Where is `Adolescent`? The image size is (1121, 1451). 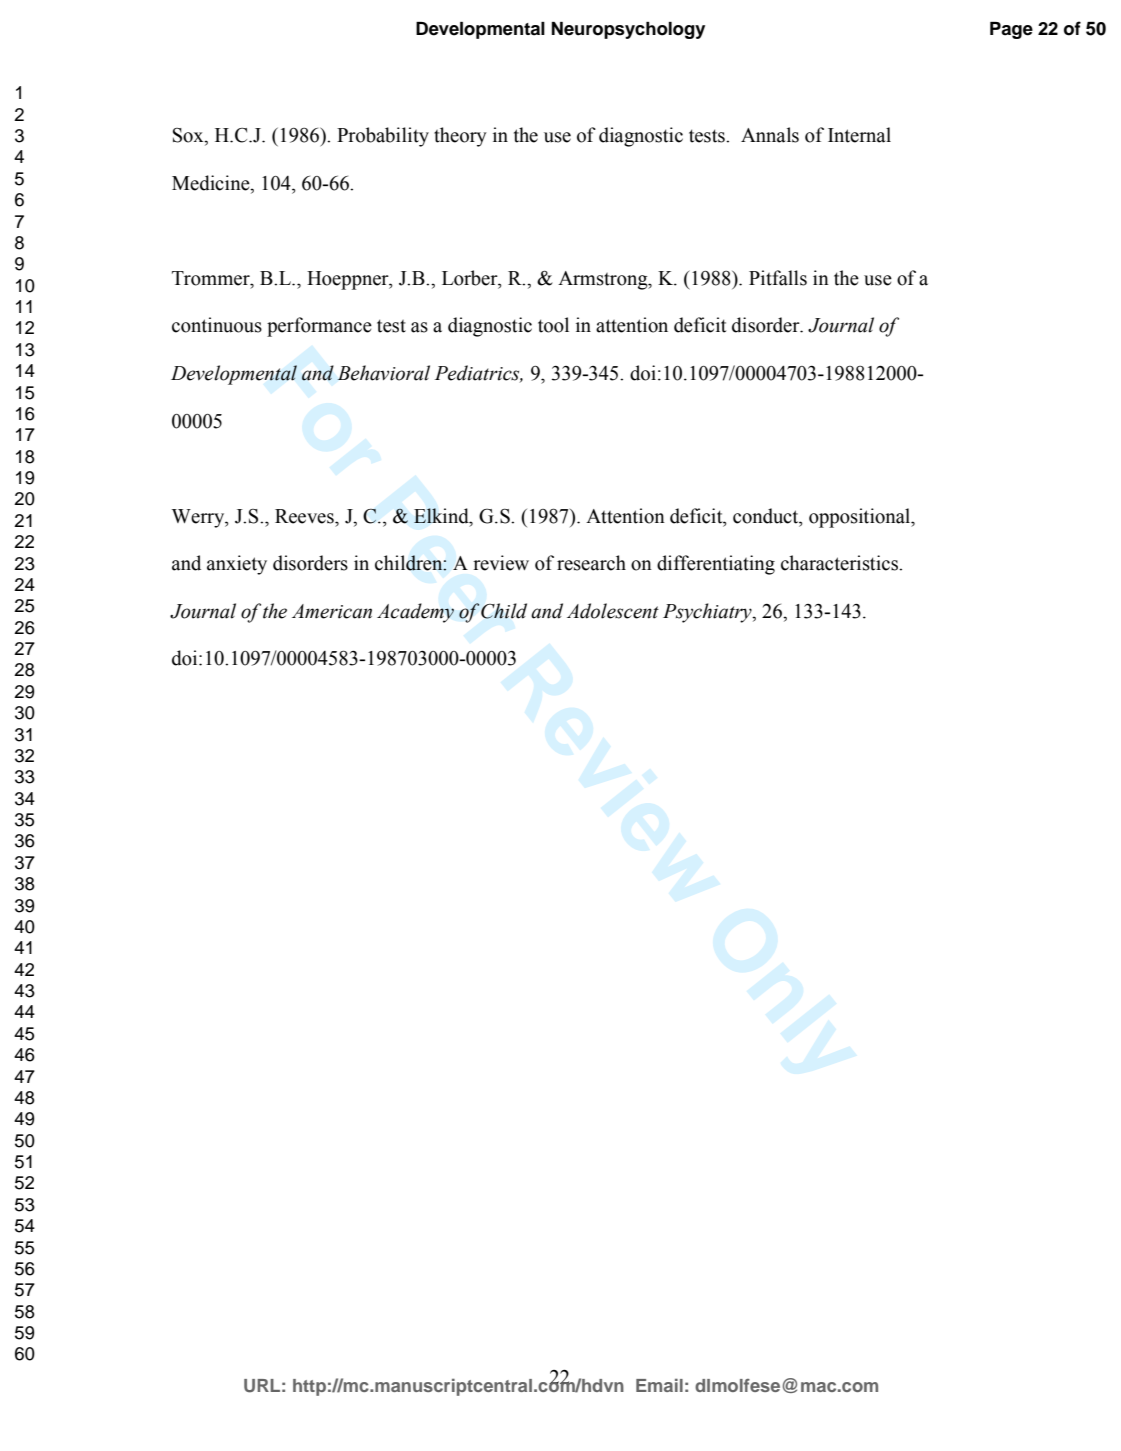
Adolescent is located at coordinates (613, 611).
